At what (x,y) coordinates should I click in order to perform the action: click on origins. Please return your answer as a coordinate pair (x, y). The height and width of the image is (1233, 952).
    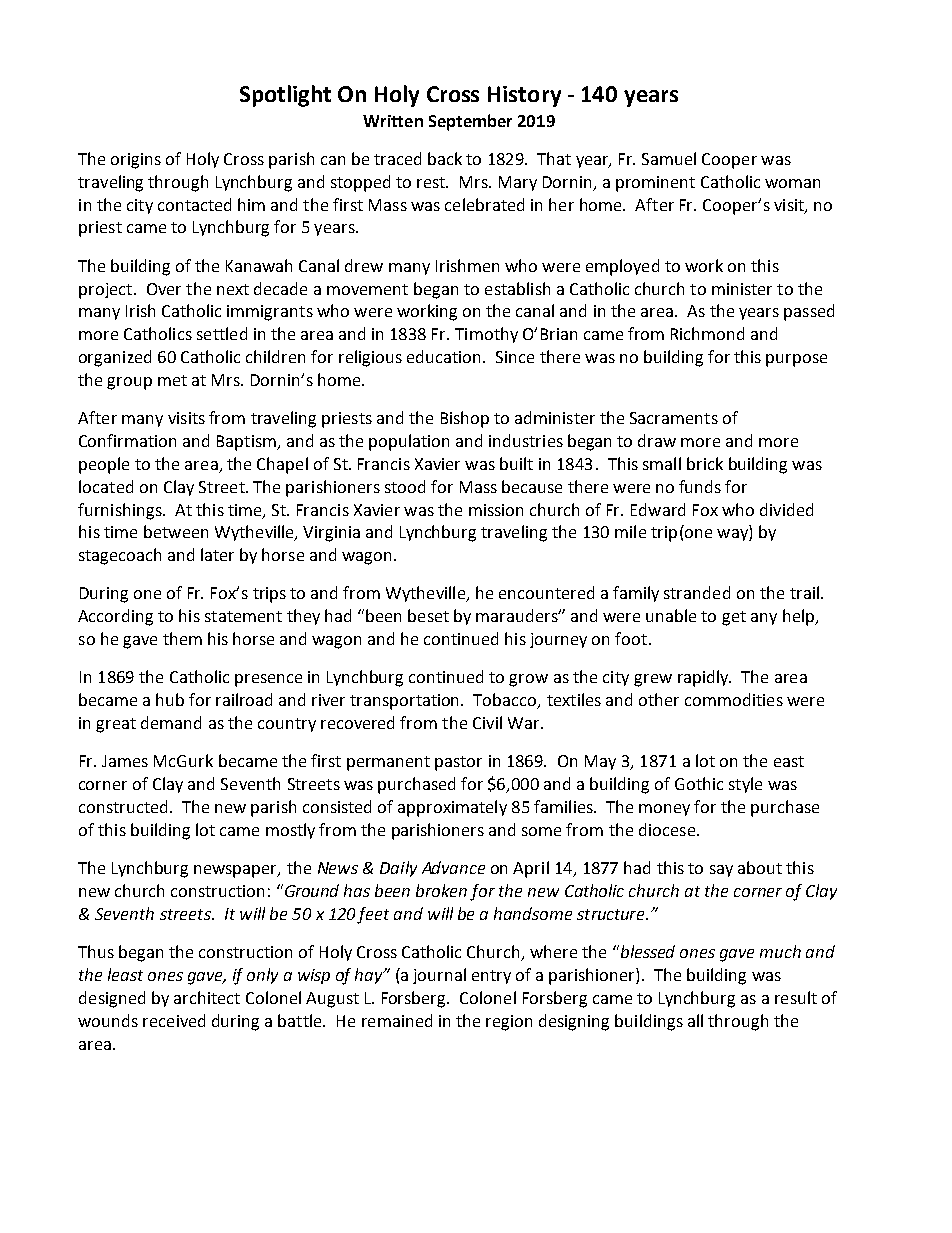
    Looking at the image, I should click on (136, 161).
